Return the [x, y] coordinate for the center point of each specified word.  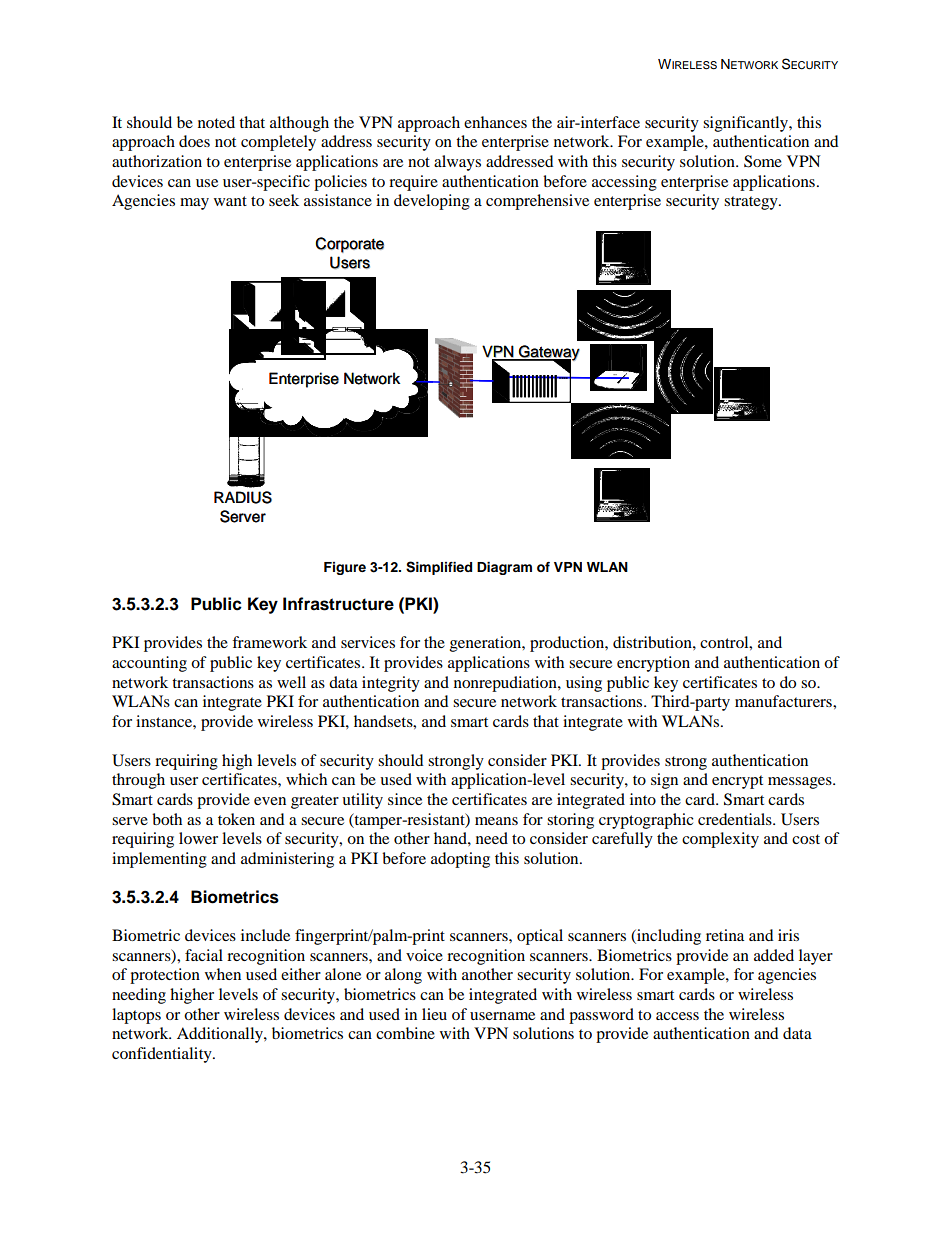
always [457, 163]
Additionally [221, 1035]
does [194, 141]
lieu [434, 1014]
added [774, 955]
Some [763, 161]
